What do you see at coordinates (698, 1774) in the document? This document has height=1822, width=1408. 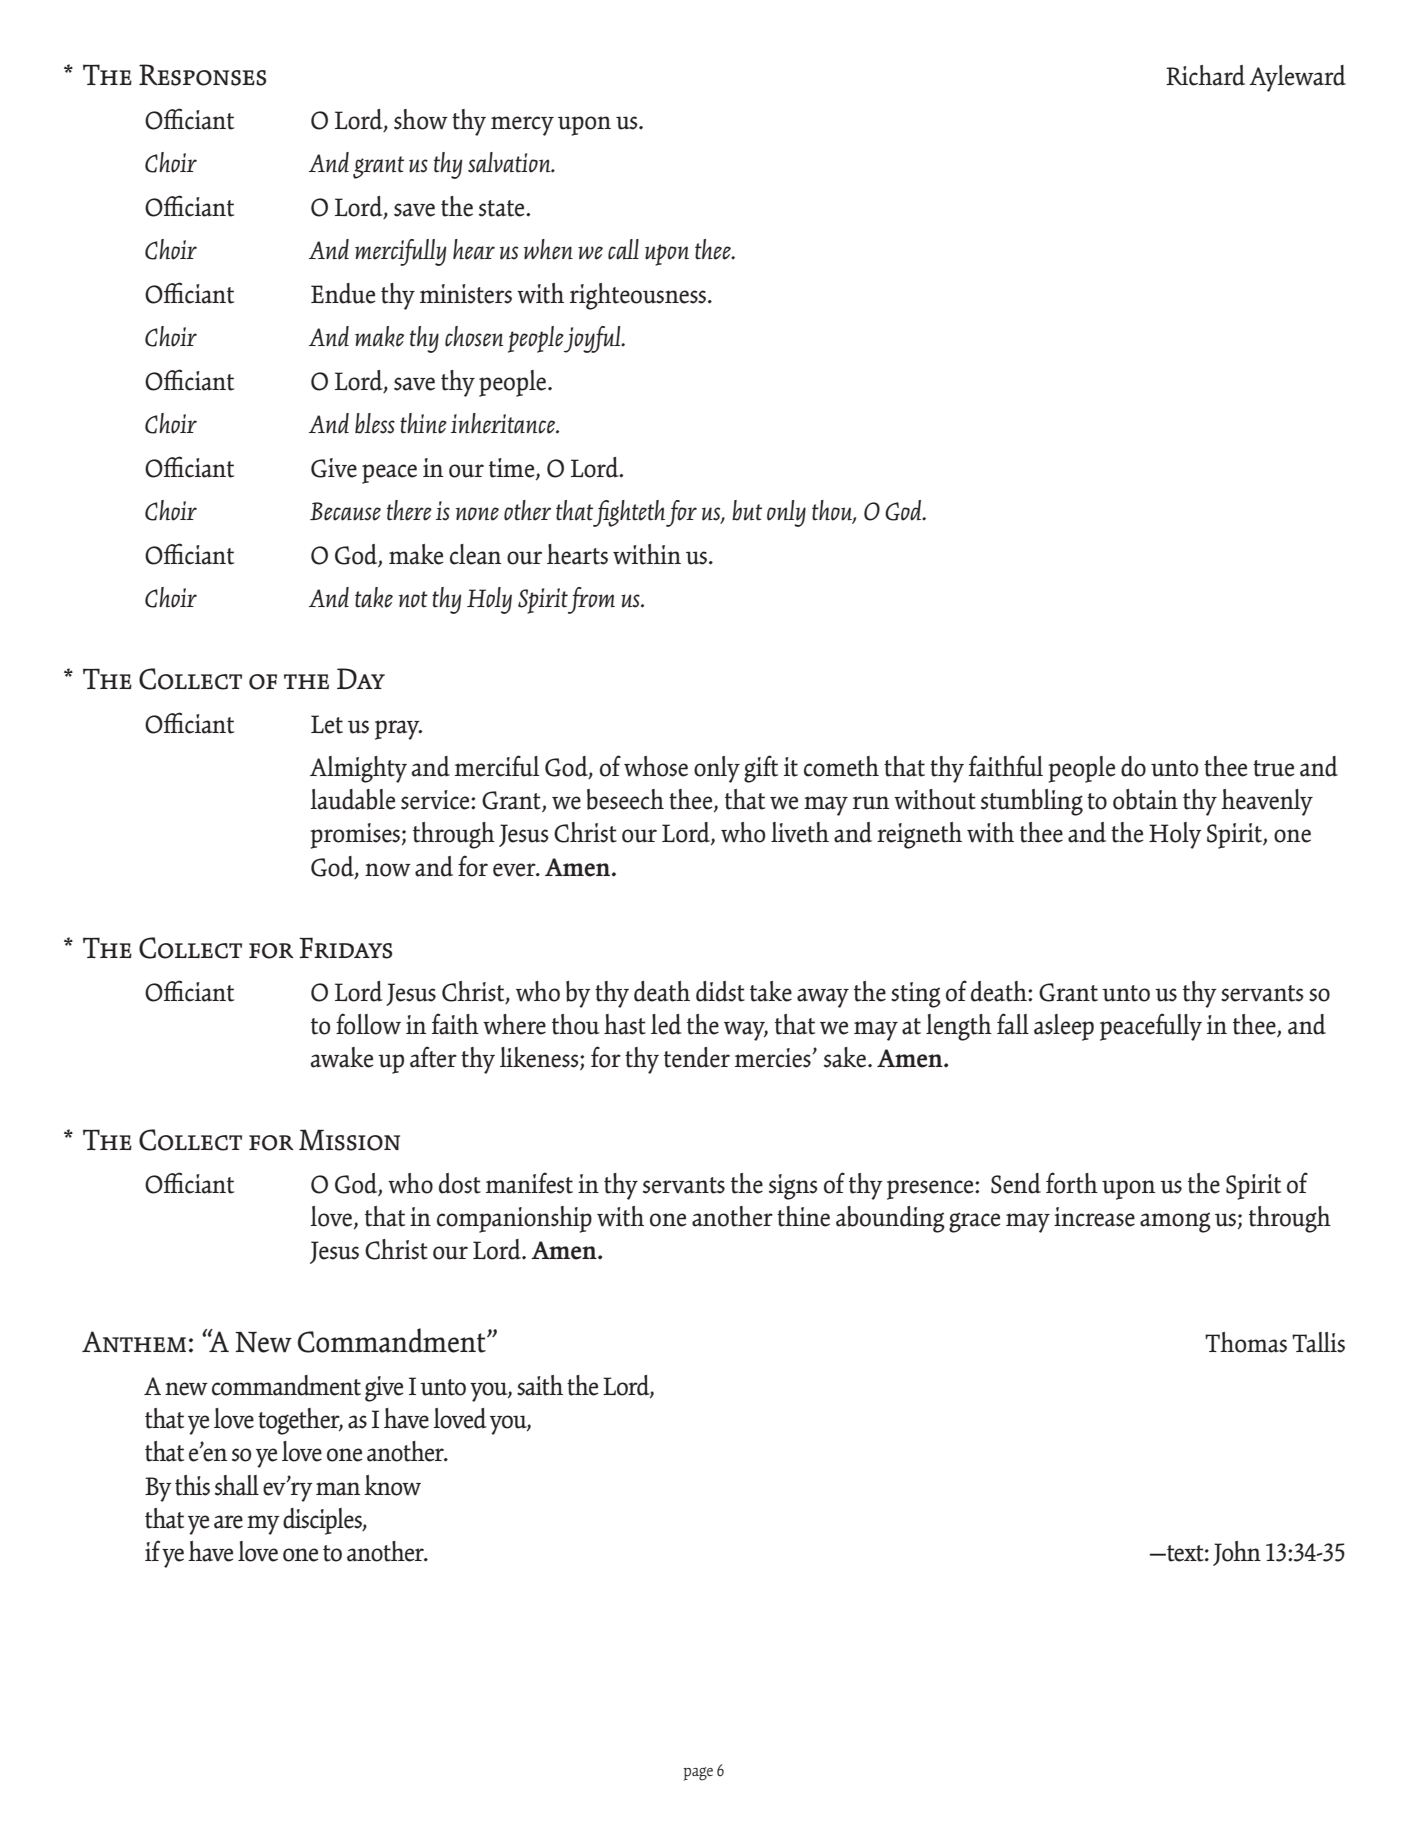 I see `page` at bounding box center [698, 1774].
